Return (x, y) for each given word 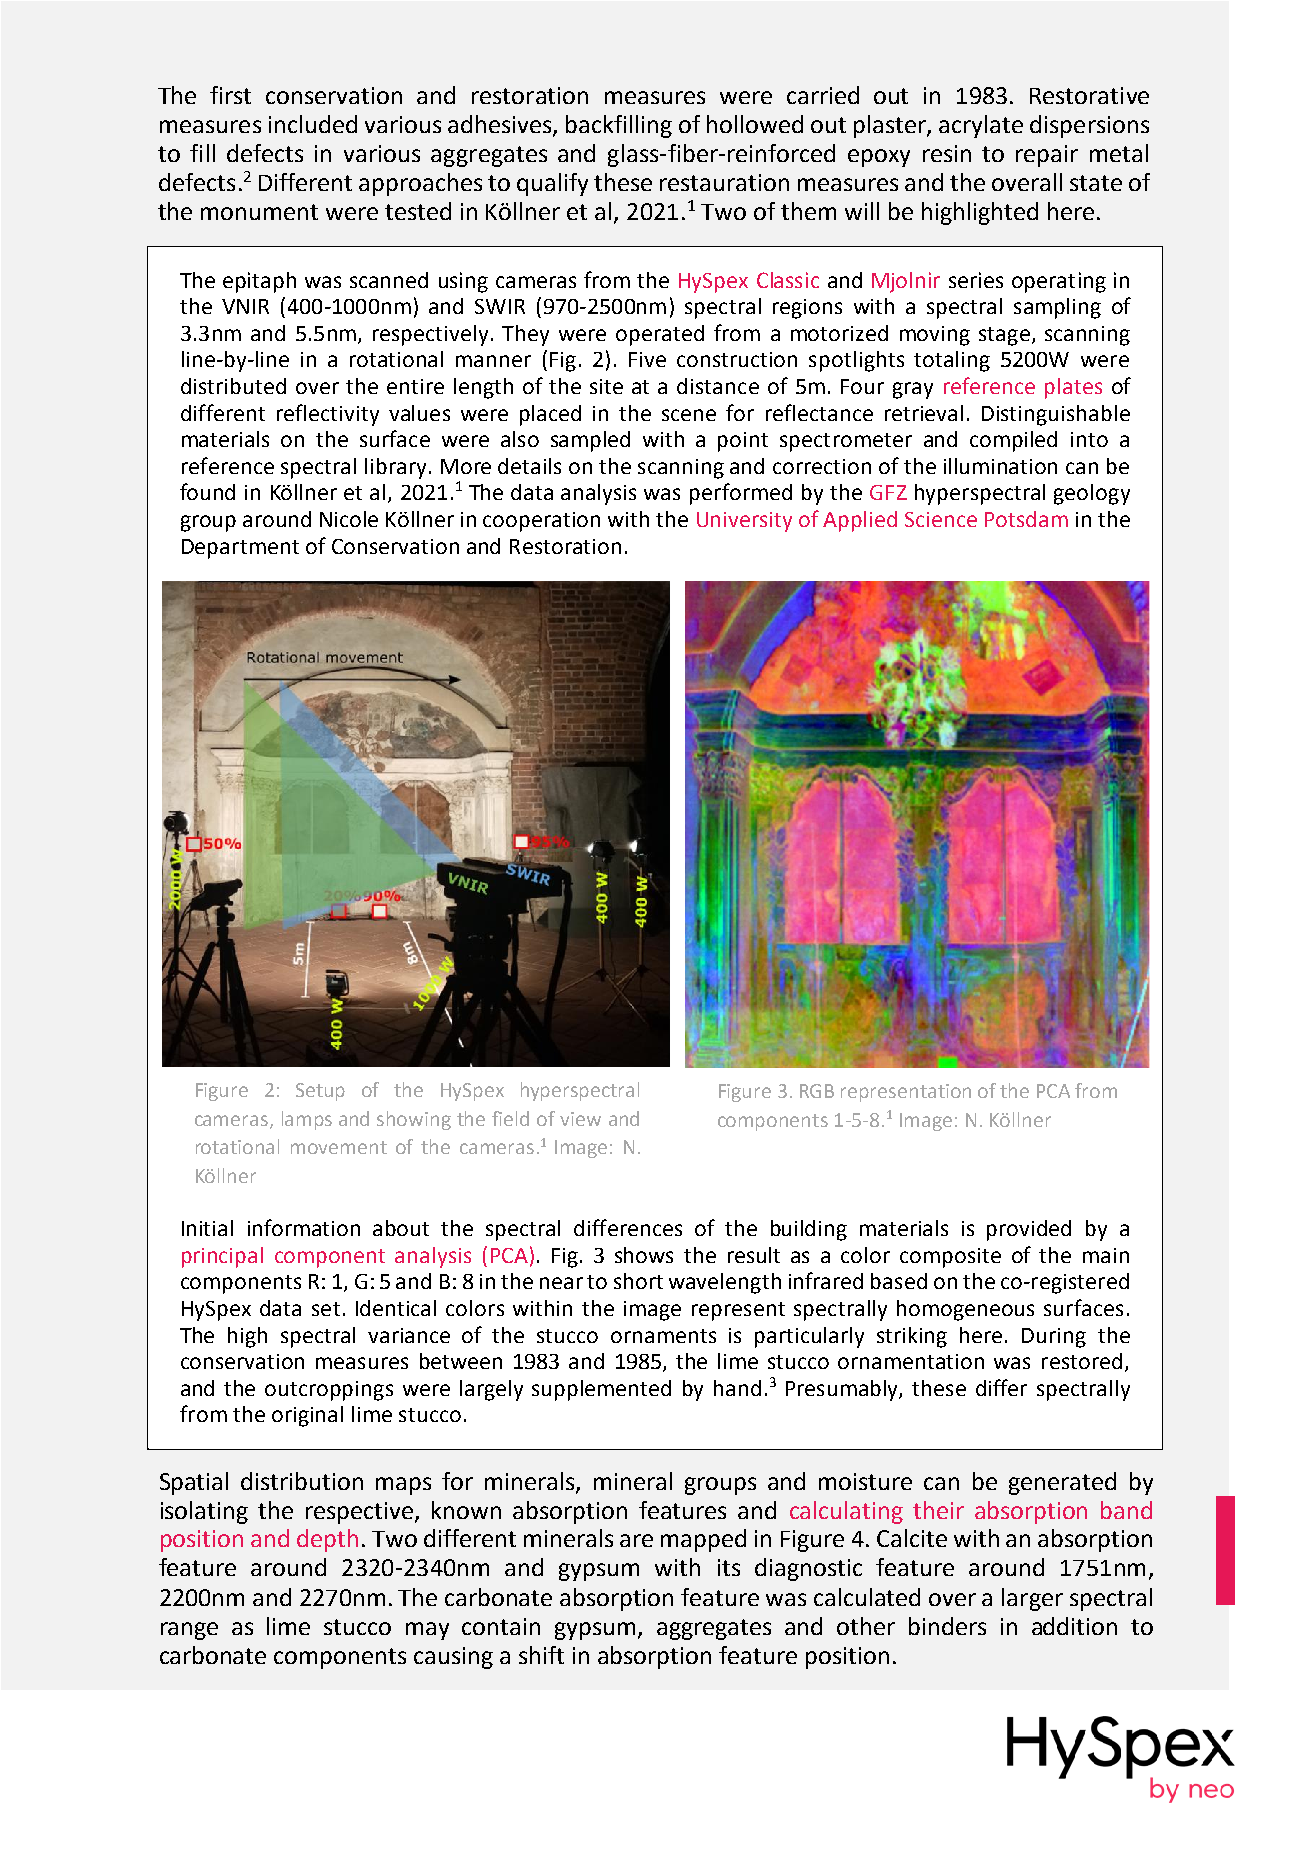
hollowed (755, 124)
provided (1029, 1230)
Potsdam (1026, 519)
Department (240, 549)
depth (327, 1540)
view (580, 1119)
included (313, 124)
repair (1047, 156)
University (744, 522)
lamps (307, 1120)
